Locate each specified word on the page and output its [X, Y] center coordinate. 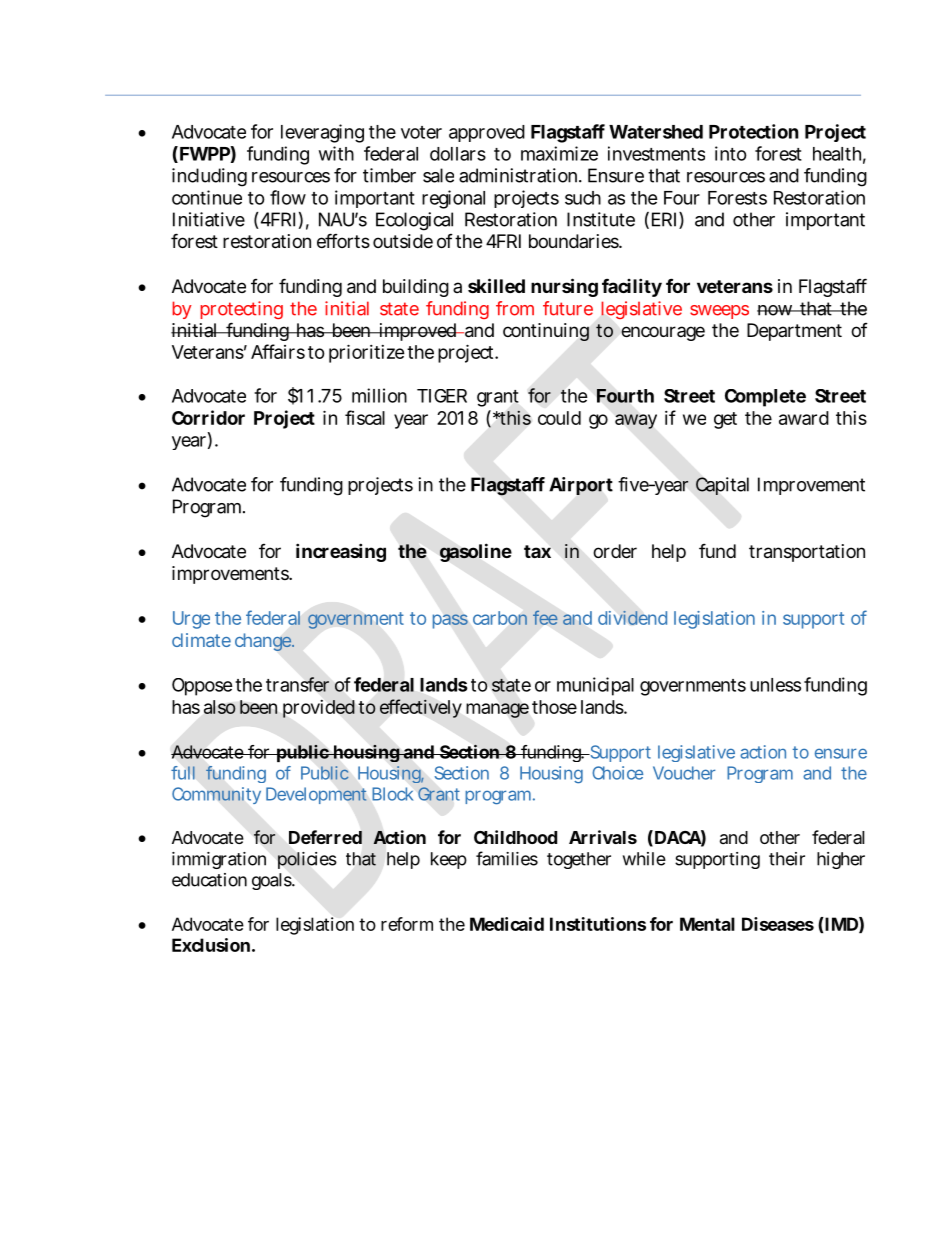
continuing [546, 332]
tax [537, 551]
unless [775, 685]
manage [497, 710]
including [209, 177]
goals [273, 881]
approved [487, 133]
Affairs [278, 351]
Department [794, 332]
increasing [341, 552]
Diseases [778, 924]
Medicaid [507, 924]
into [731, 153]
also [220, 707]
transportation [807, 553]
